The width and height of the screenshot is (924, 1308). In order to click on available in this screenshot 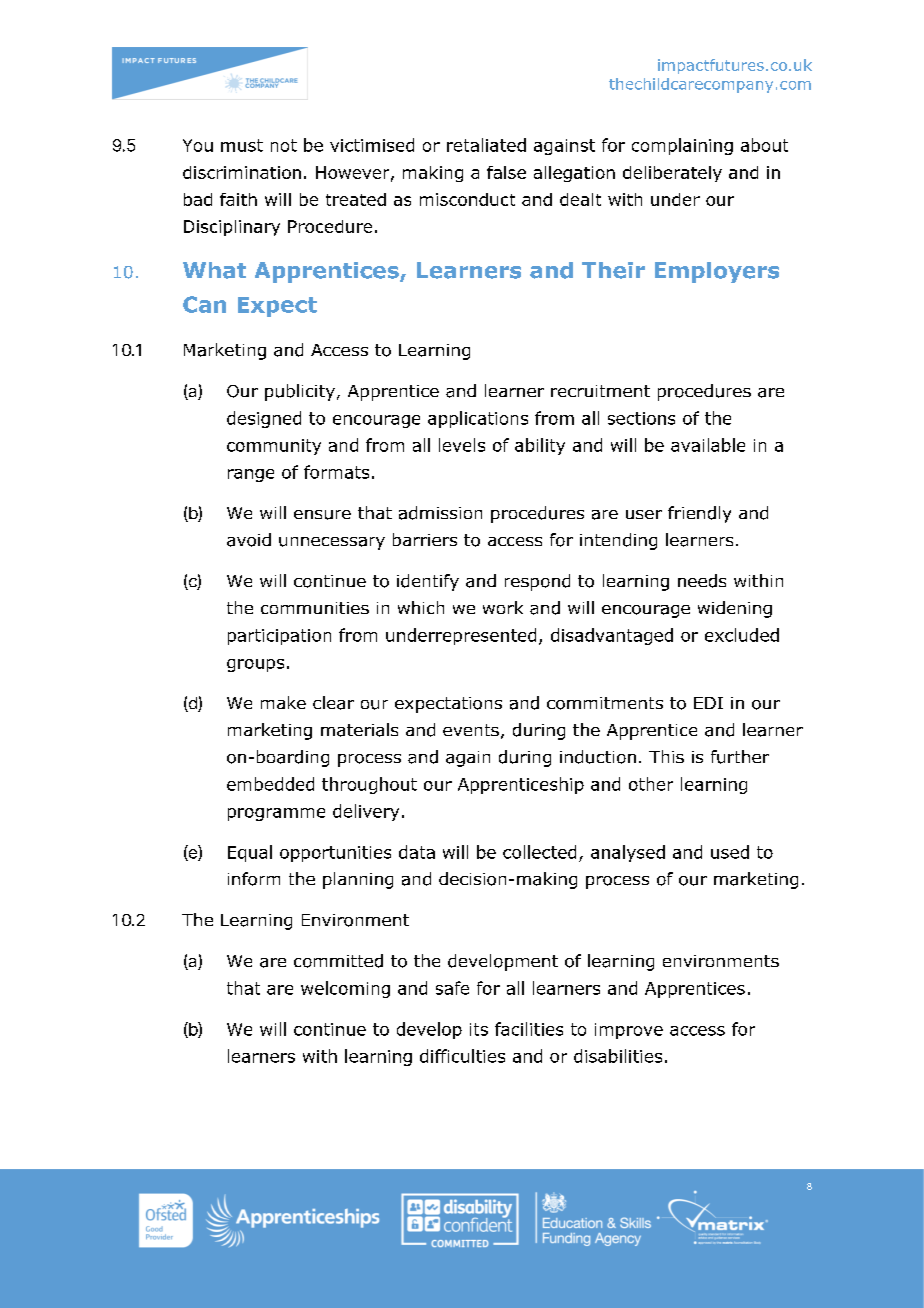, I will do `click(708, 445)`.
